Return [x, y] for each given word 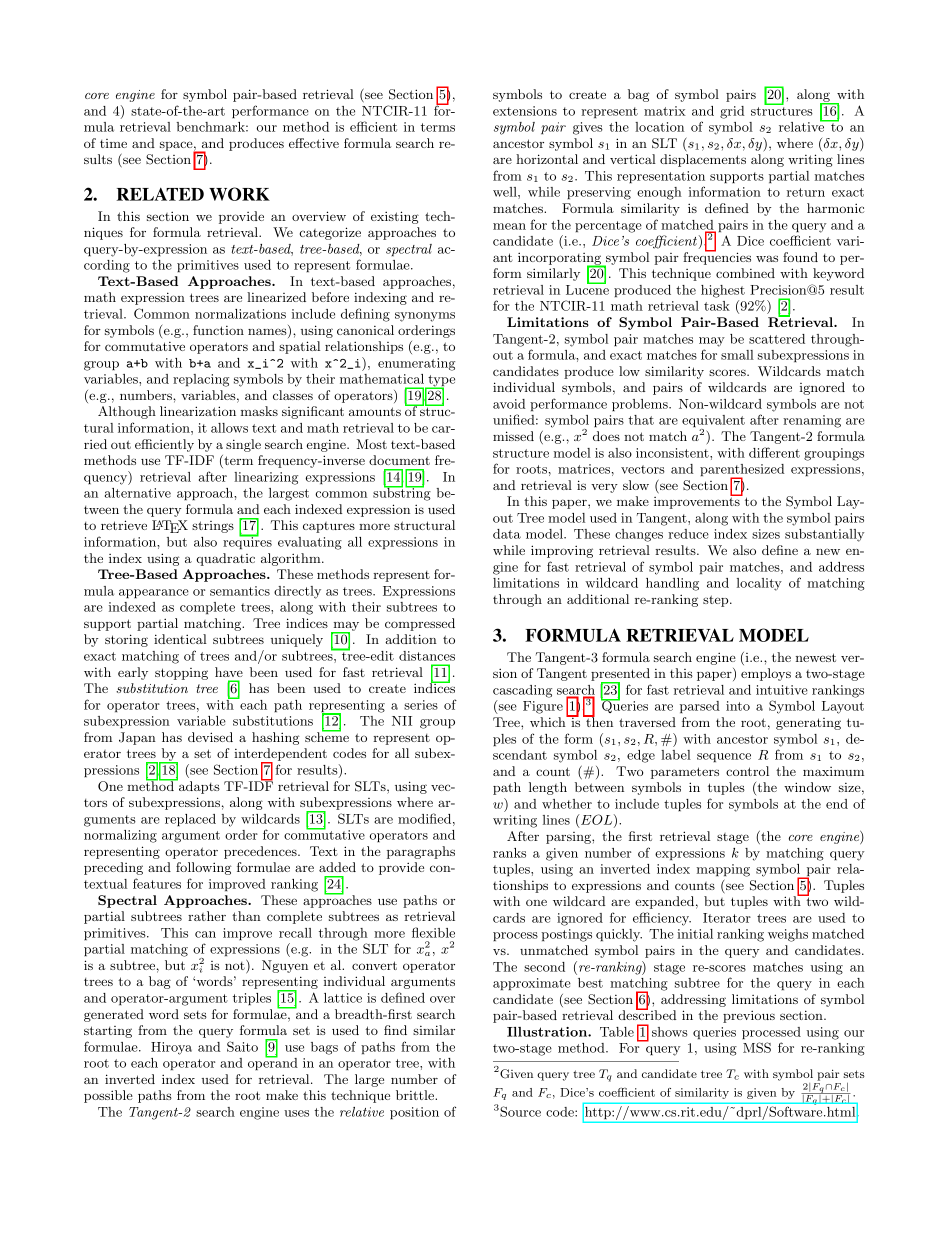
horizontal [547, 159]
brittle [416, 1095]
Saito [242, 1046]
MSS [757, 1047]
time [113, 143]
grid [732, 112]
